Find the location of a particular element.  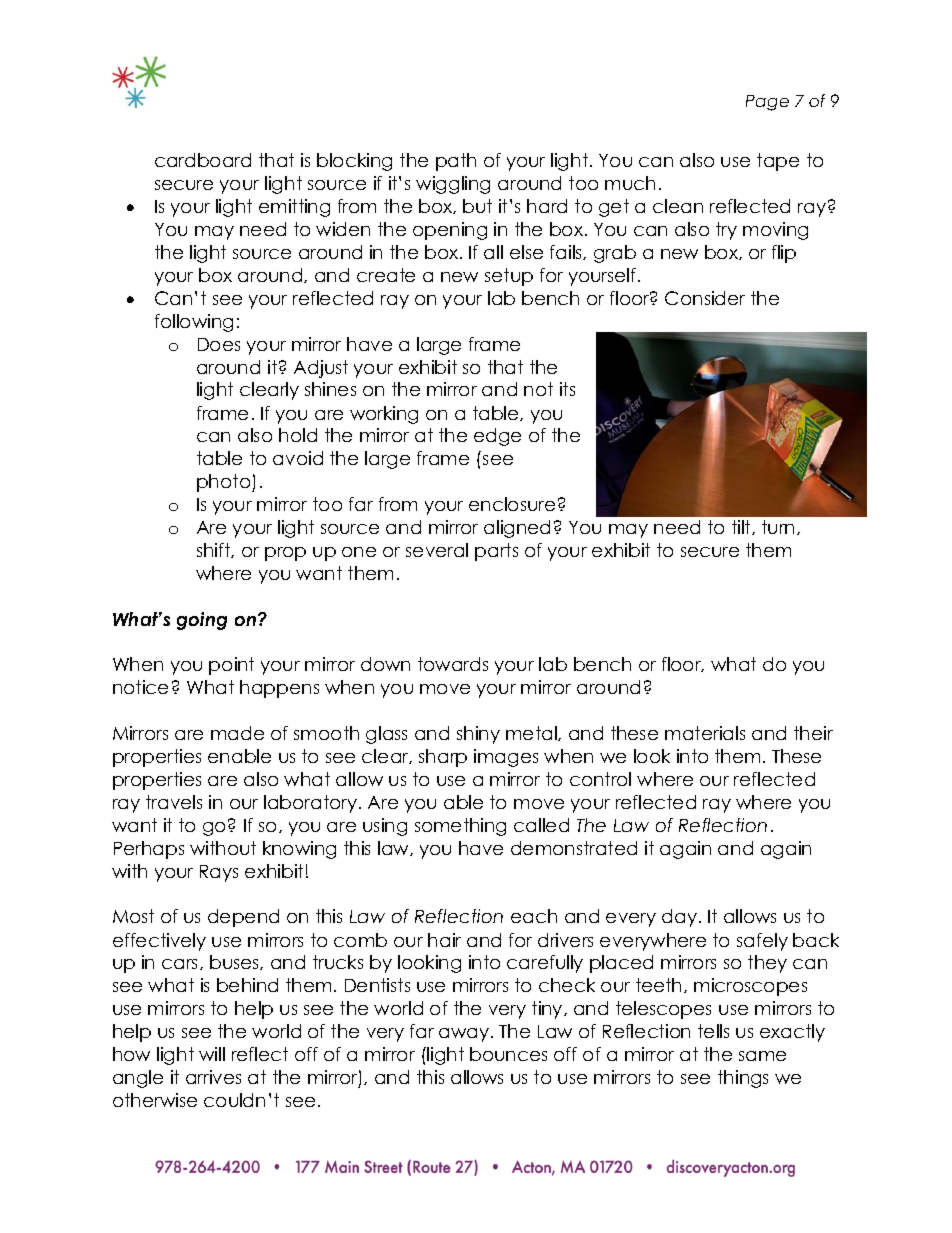

arrives is located at coordinates (213, 1077).
